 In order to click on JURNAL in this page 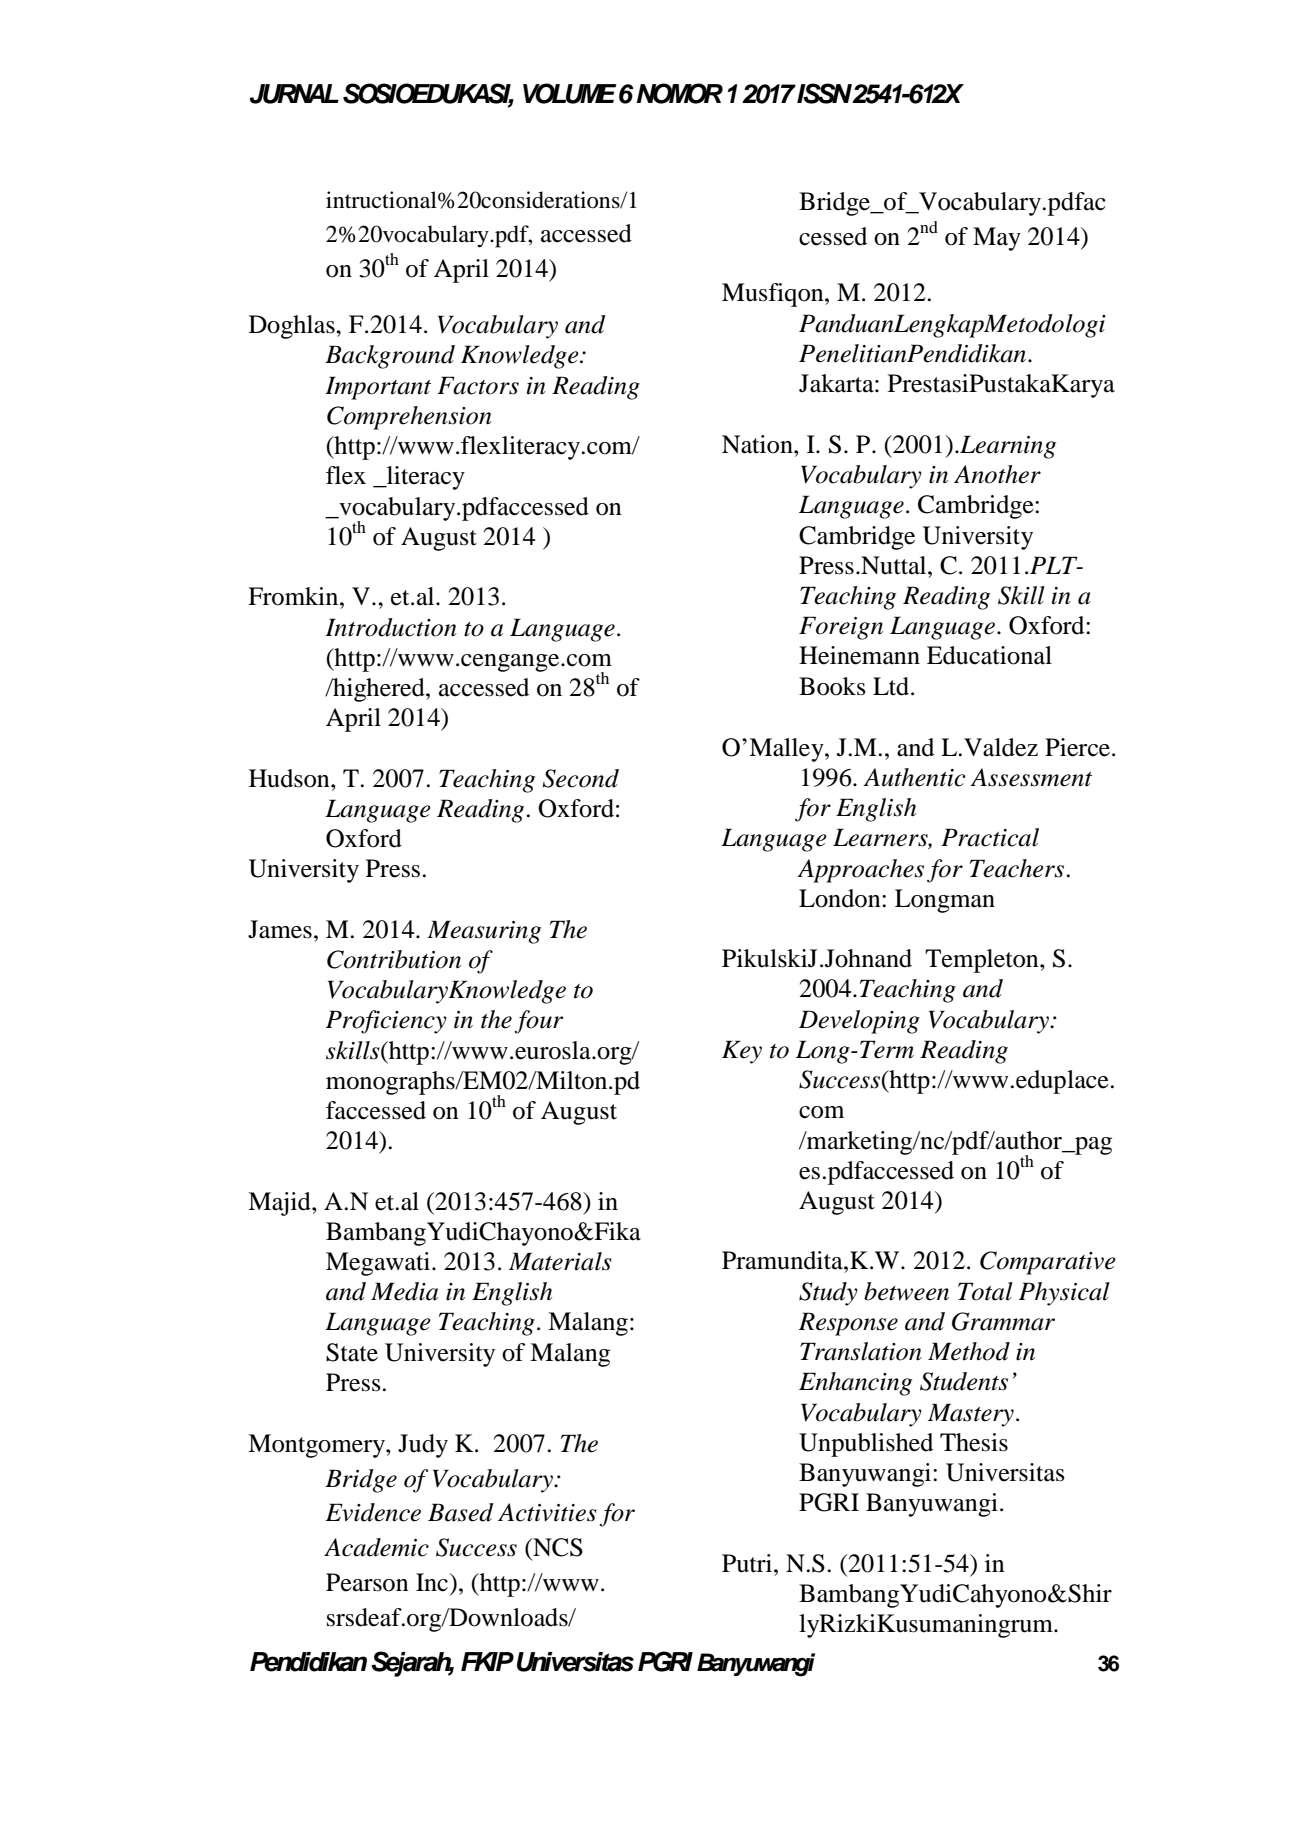, I will do `click(294, 94)`.
